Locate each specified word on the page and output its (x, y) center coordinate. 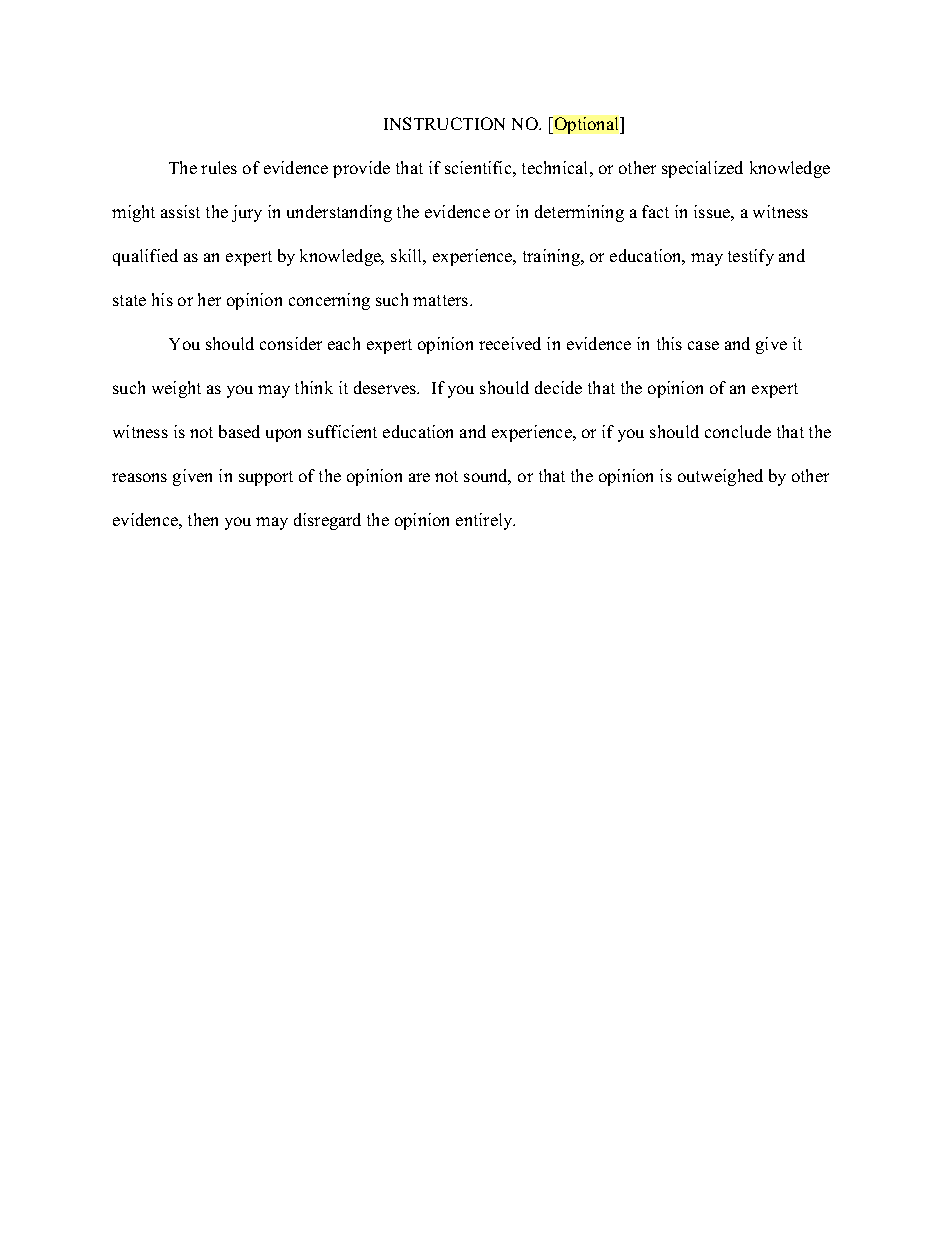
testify (751, 257)
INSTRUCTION (444, 123)
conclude (738, 431)
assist (180, 211)
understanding (339, 213)
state (129, 300)
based (239, 431)
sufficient (342, 431)
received (510, 343)
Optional (586, 125)
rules (219, 167)
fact (655, 211)
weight (176, 389)
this (669, 343)
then (203, 519)
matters (440, 300)
